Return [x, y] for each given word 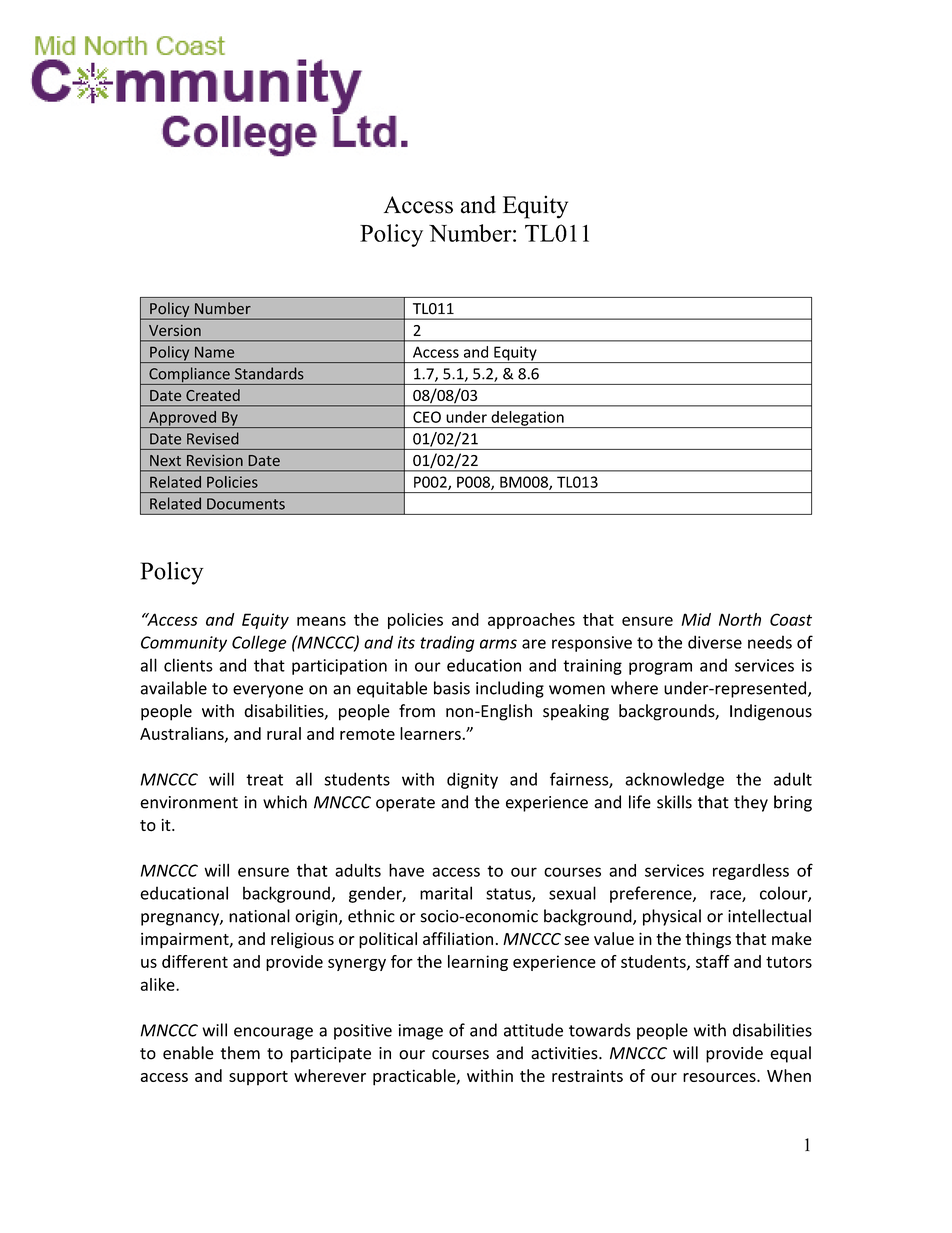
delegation [527, 419]
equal [790, 1054]
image [421, 1032]
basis [452, 688]
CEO [427, 417]
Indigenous [771, 712]
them [240, 1053]
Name [214, 352]
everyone [268, 691]
